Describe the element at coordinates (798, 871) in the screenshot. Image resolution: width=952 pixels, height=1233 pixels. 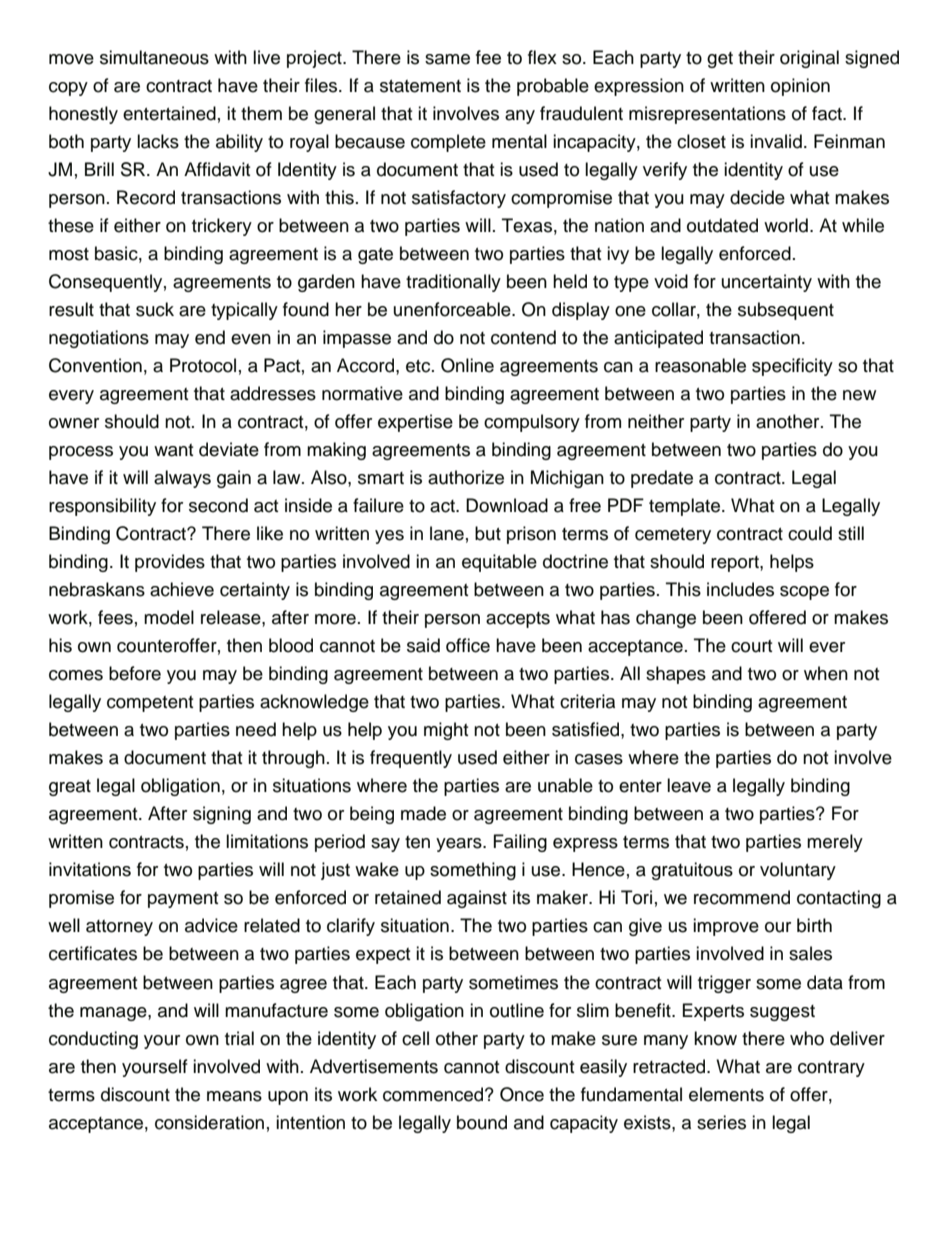
I see `voluntary` at that location.
